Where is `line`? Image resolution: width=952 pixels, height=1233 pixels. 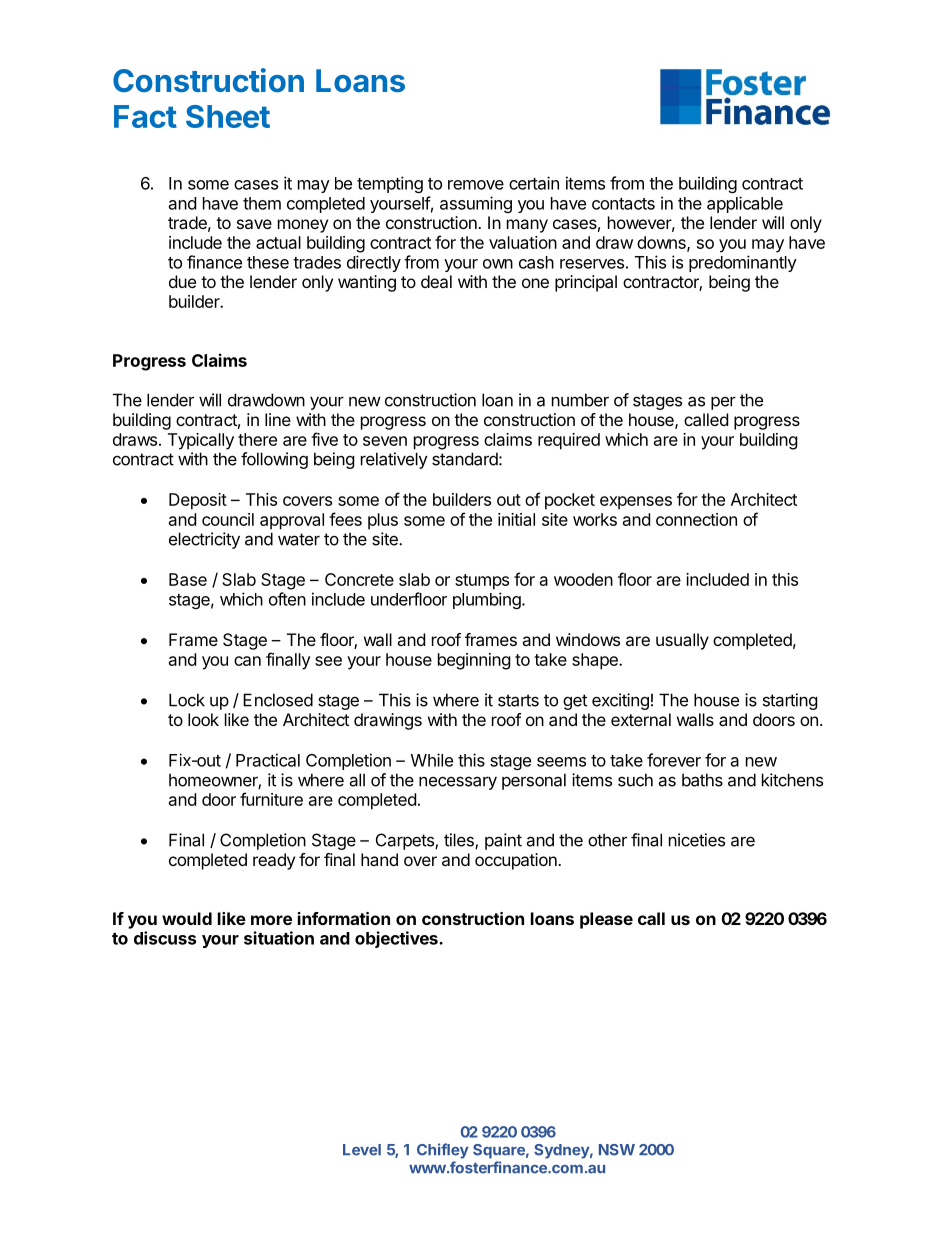
line is located at coordinates (278, 419).
